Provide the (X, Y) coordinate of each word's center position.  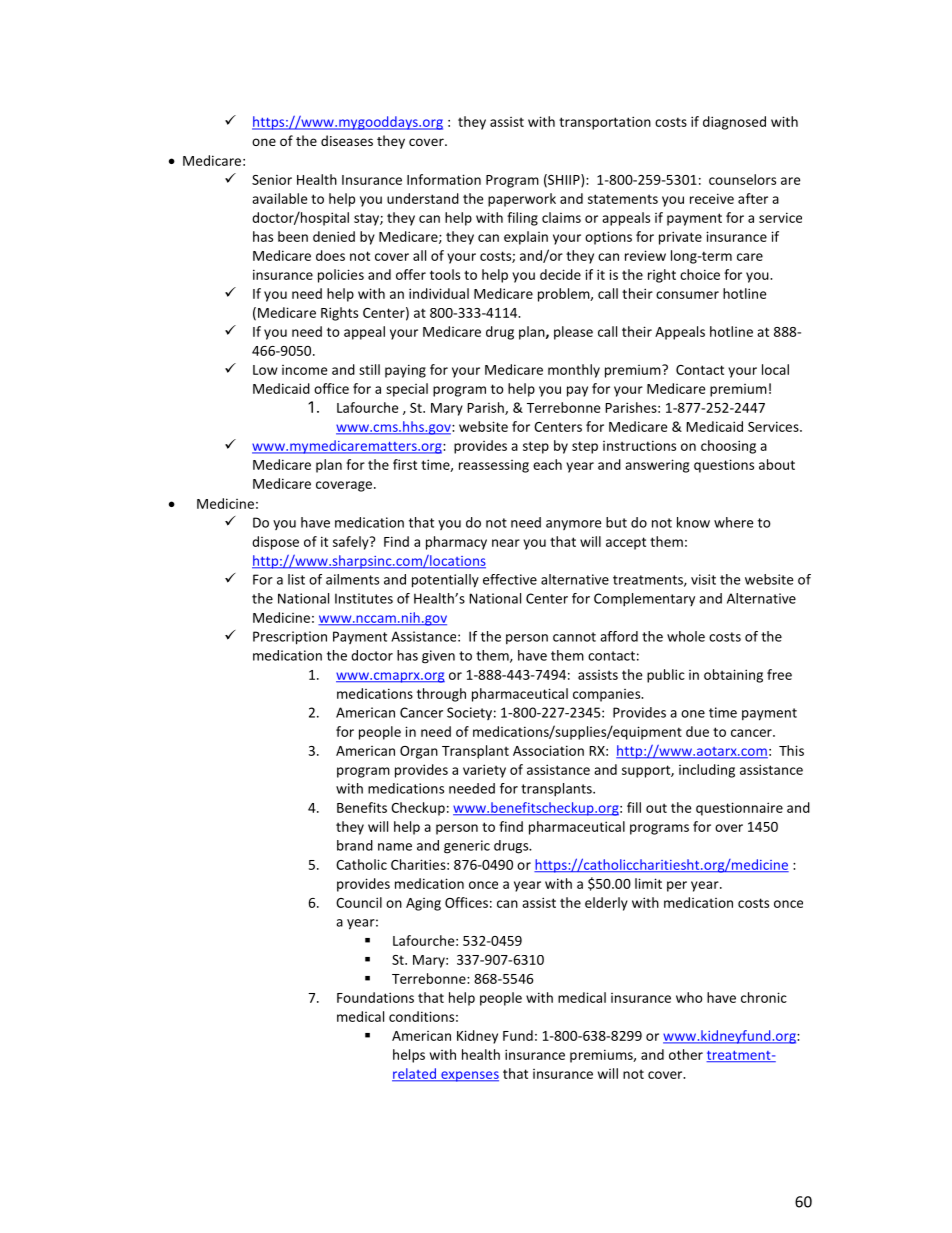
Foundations (375, 997)
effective (510, 579)
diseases (347, 140)
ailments (352, 579)
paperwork (522, 200)
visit (703, 579)
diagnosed (734, 123)
